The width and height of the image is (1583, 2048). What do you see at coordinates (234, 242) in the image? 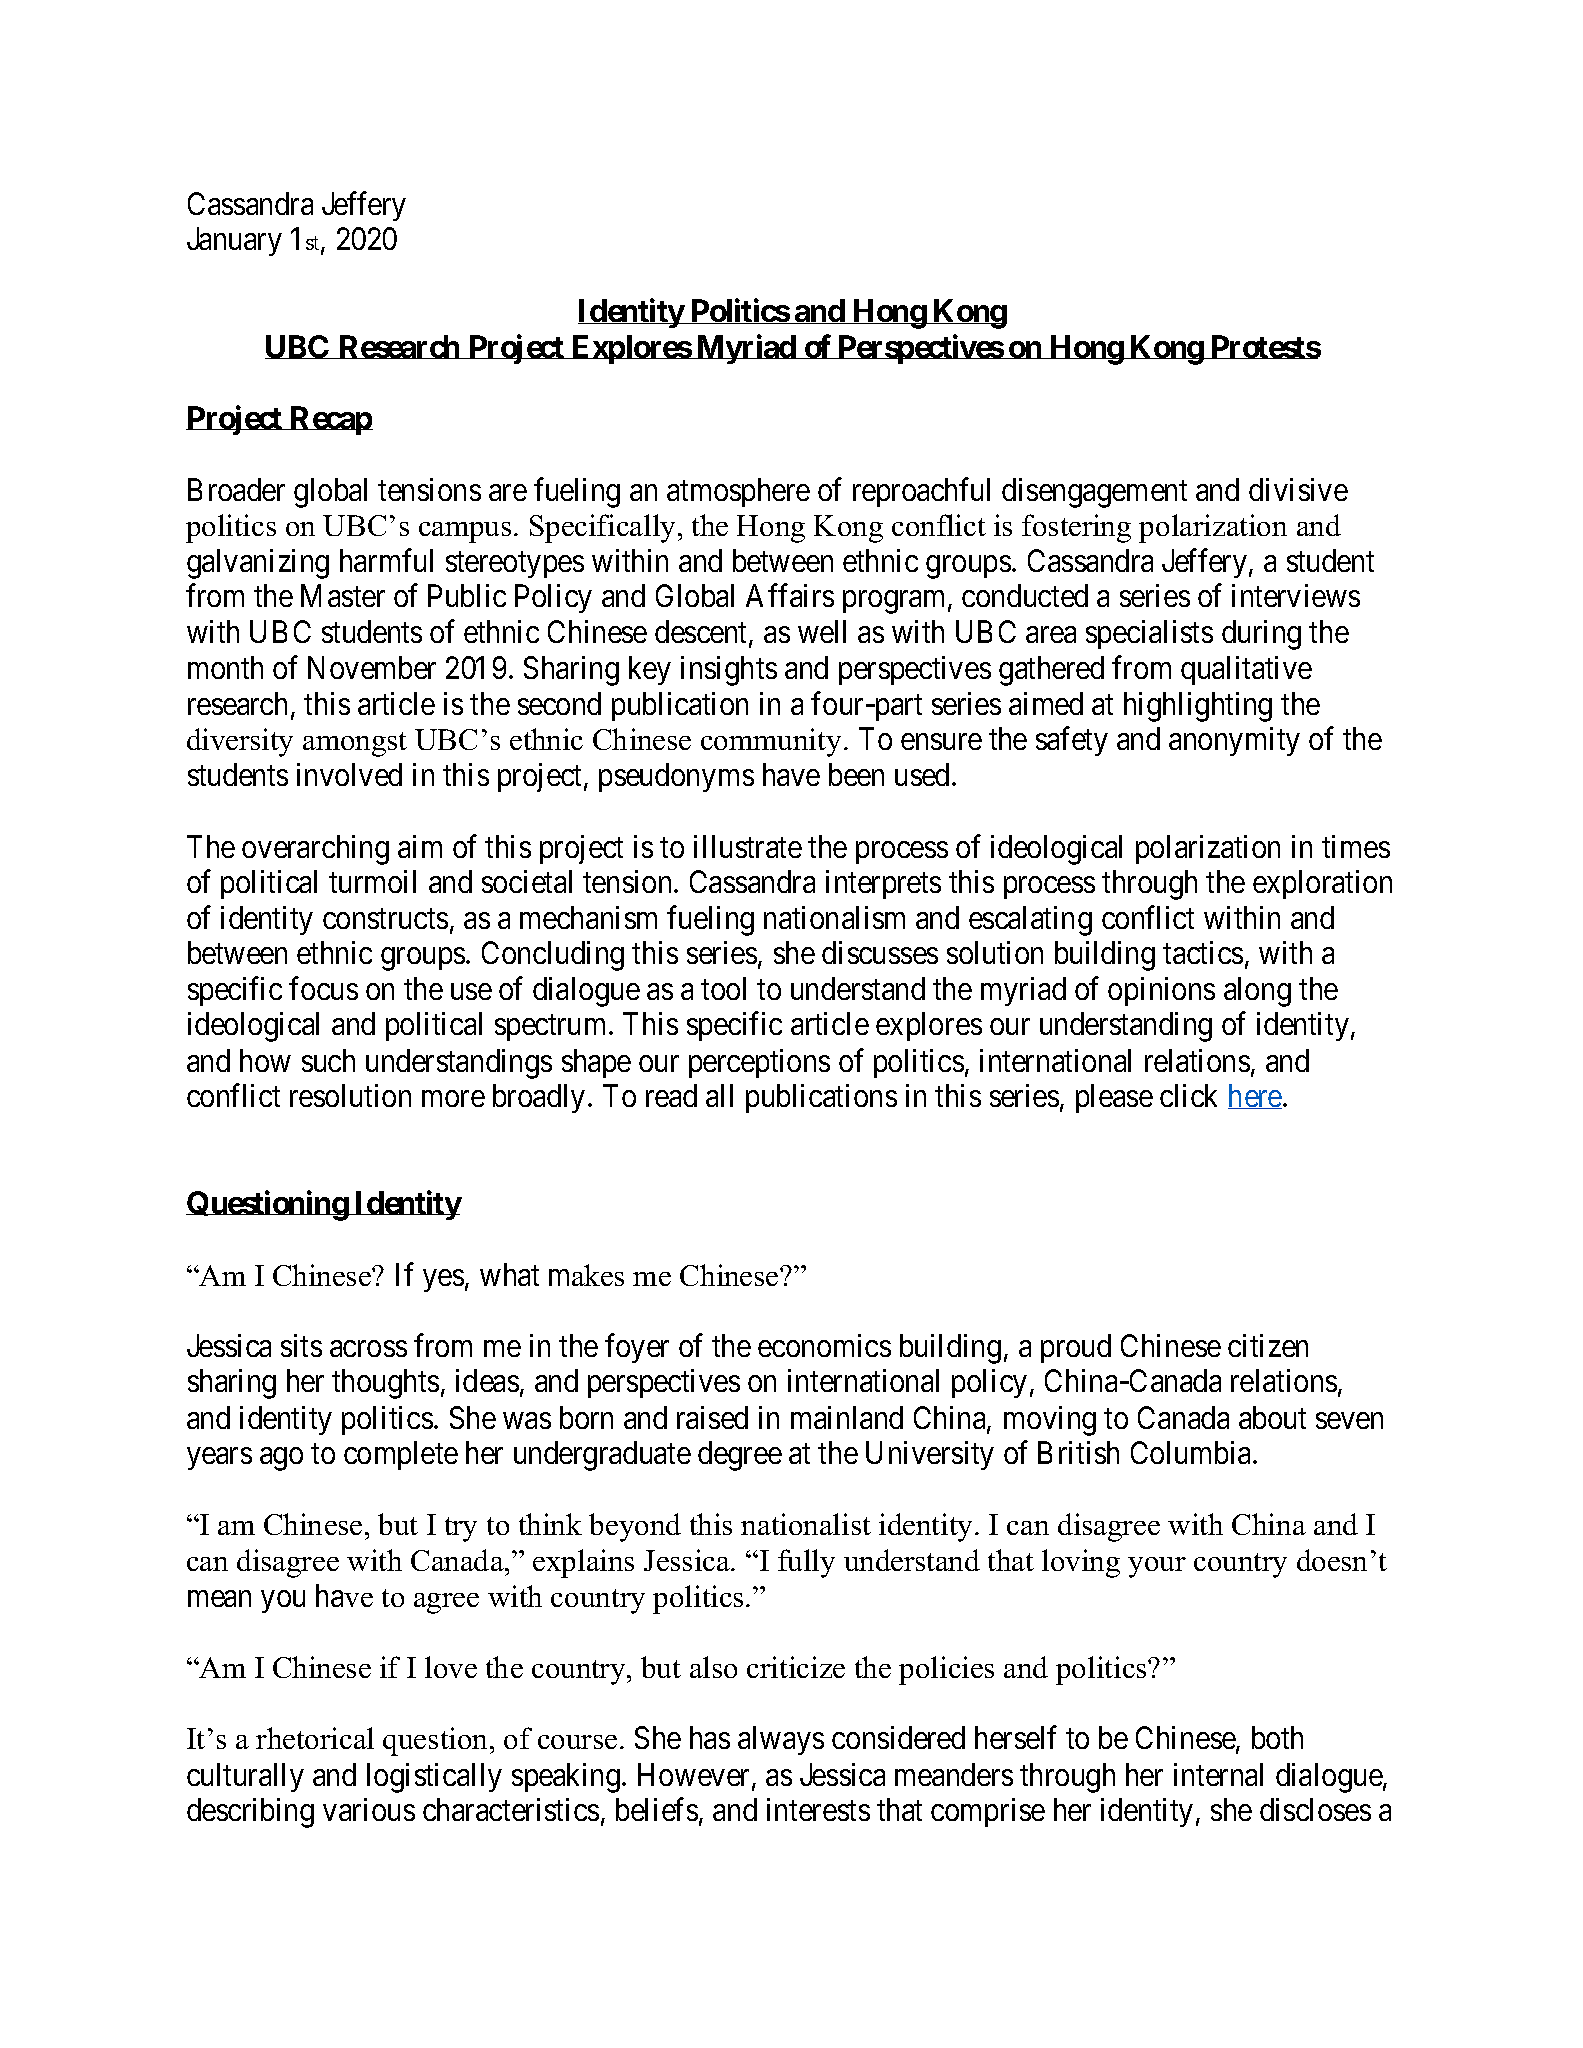
I see `January` at bounding box center [234, 242].
